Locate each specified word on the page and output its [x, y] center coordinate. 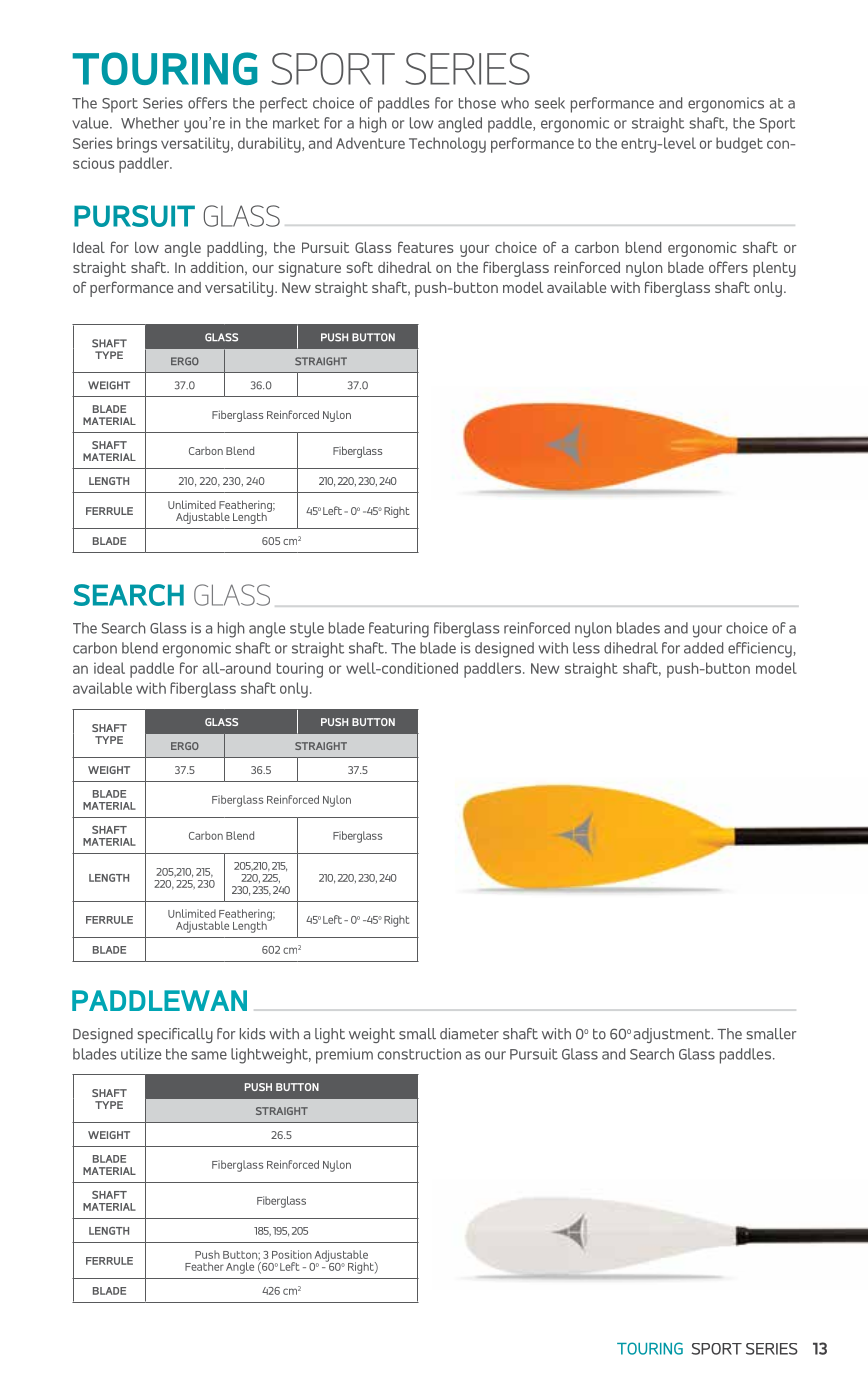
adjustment [673, 1035]
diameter [469, 1034]
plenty [774, 269]
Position [292, 1254]
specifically [175, 1035]
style [307, 630]
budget [739, 145]
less [586, 648]
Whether [150, 123]
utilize [141, 1054]
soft [360, 267]
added [703, 648]
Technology [447, 145]
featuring [399, 630]
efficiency [760, 650]
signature [310, 269]
